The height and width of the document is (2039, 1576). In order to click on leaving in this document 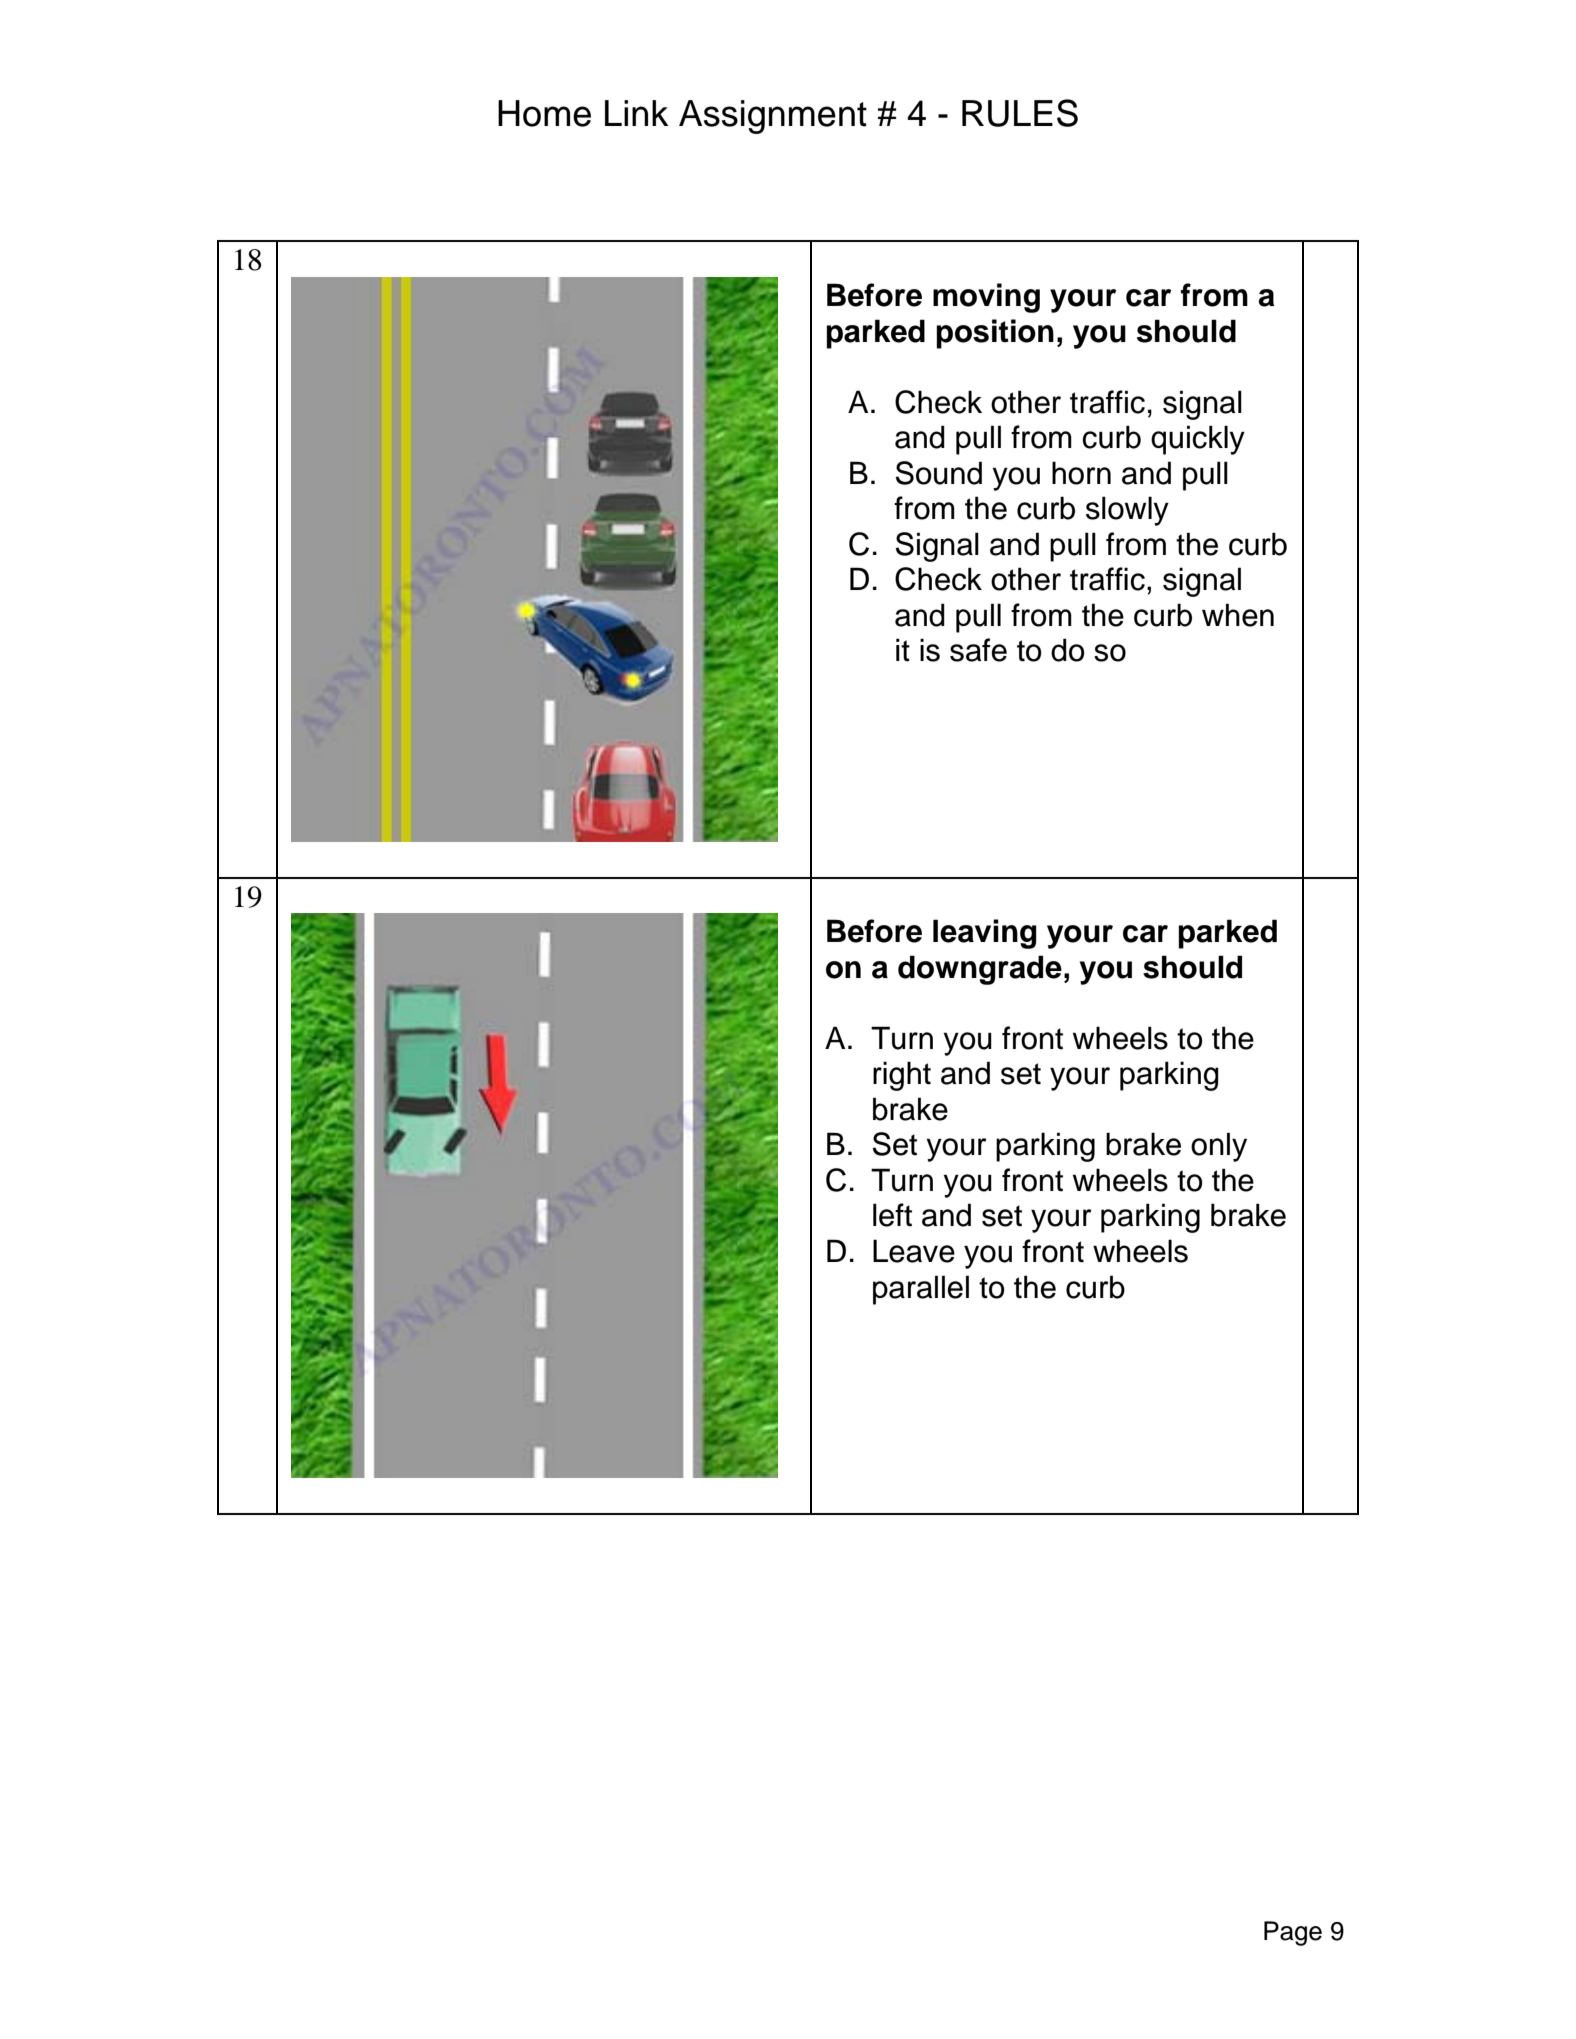, I will do `click(985, 934)`.
